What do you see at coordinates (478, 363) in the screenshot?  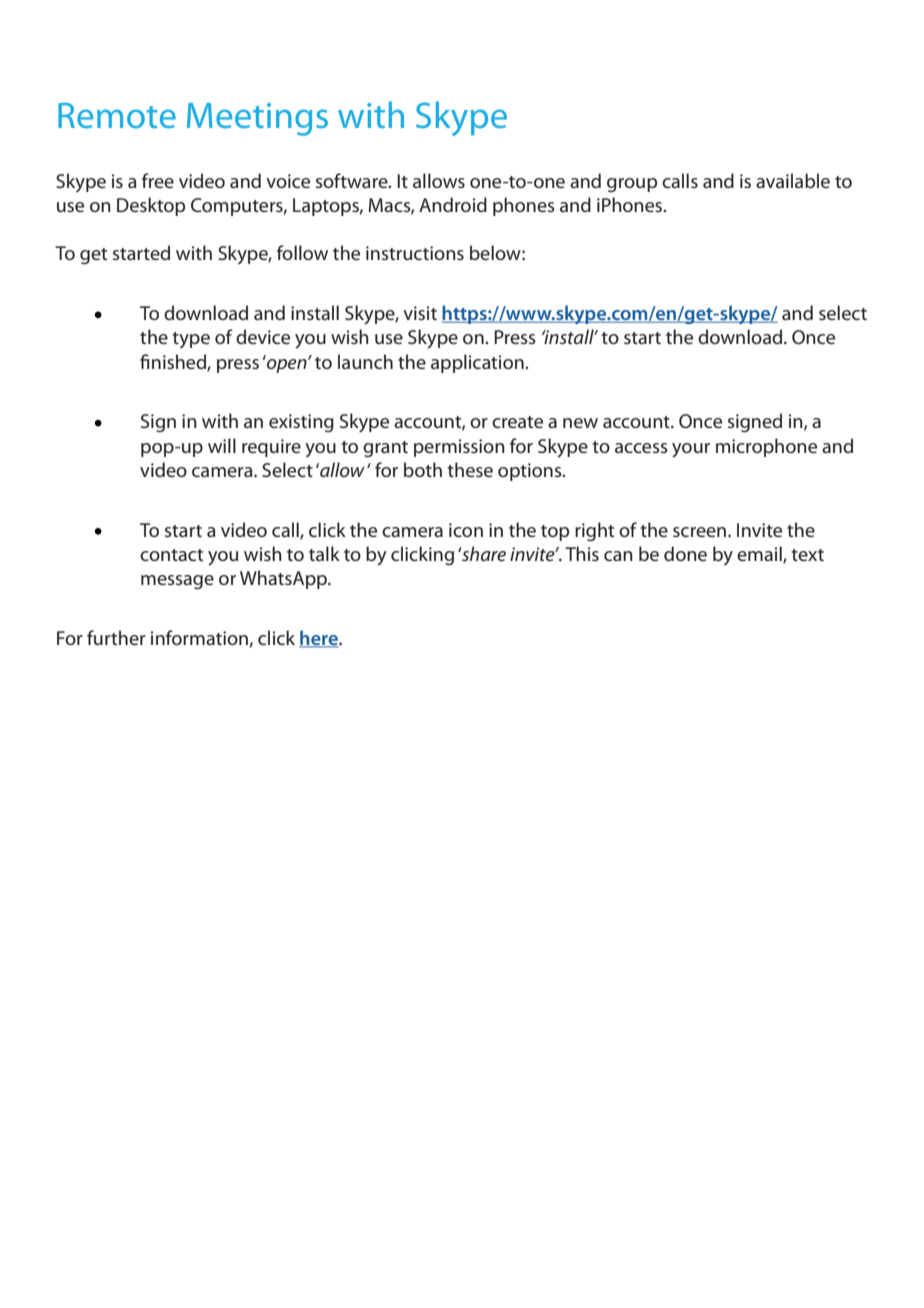 I see `application` at bounding box center [478, 363].
